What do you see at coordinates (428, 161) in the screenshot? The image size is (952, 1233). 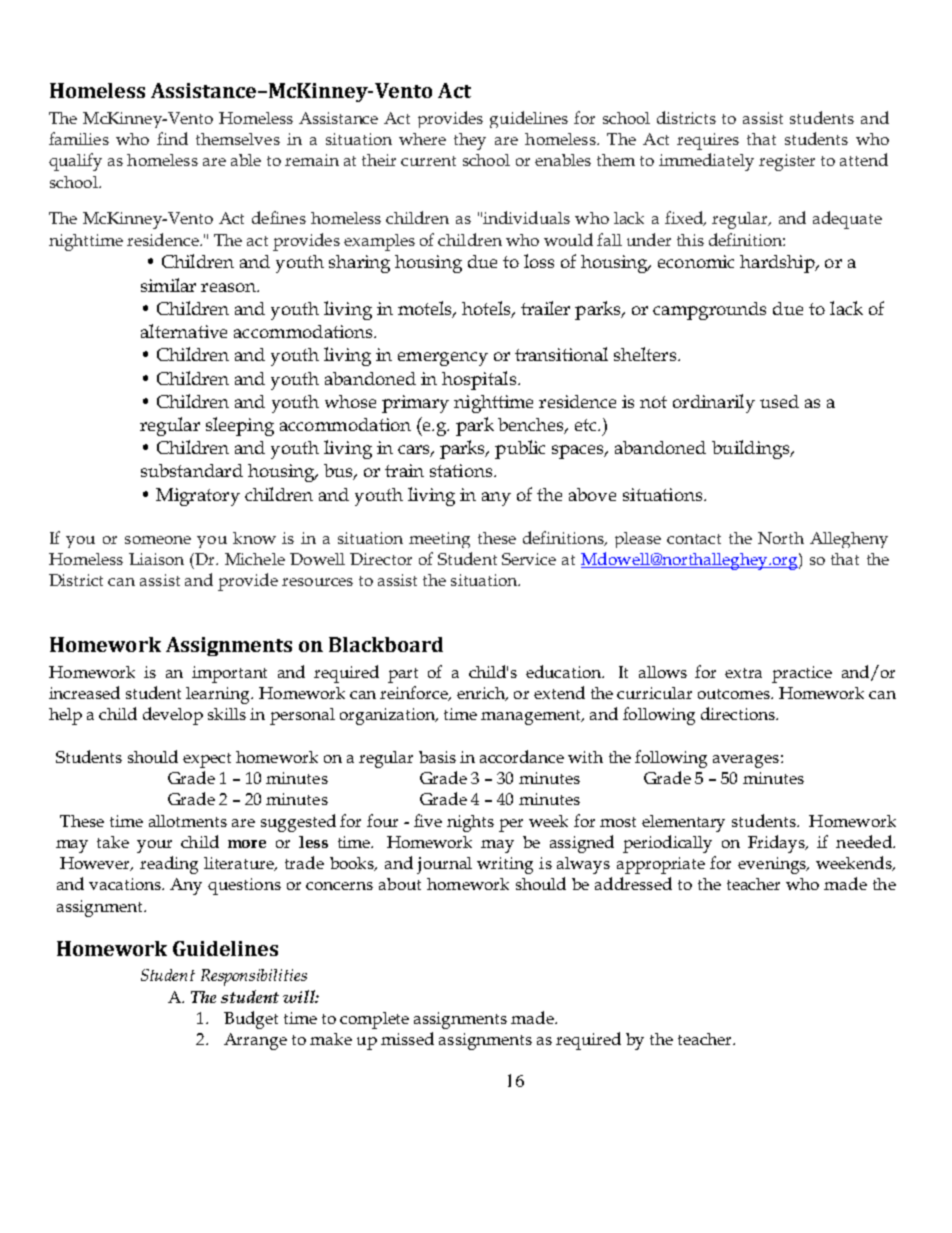 I see `current` at bounding box center [428, 161].
